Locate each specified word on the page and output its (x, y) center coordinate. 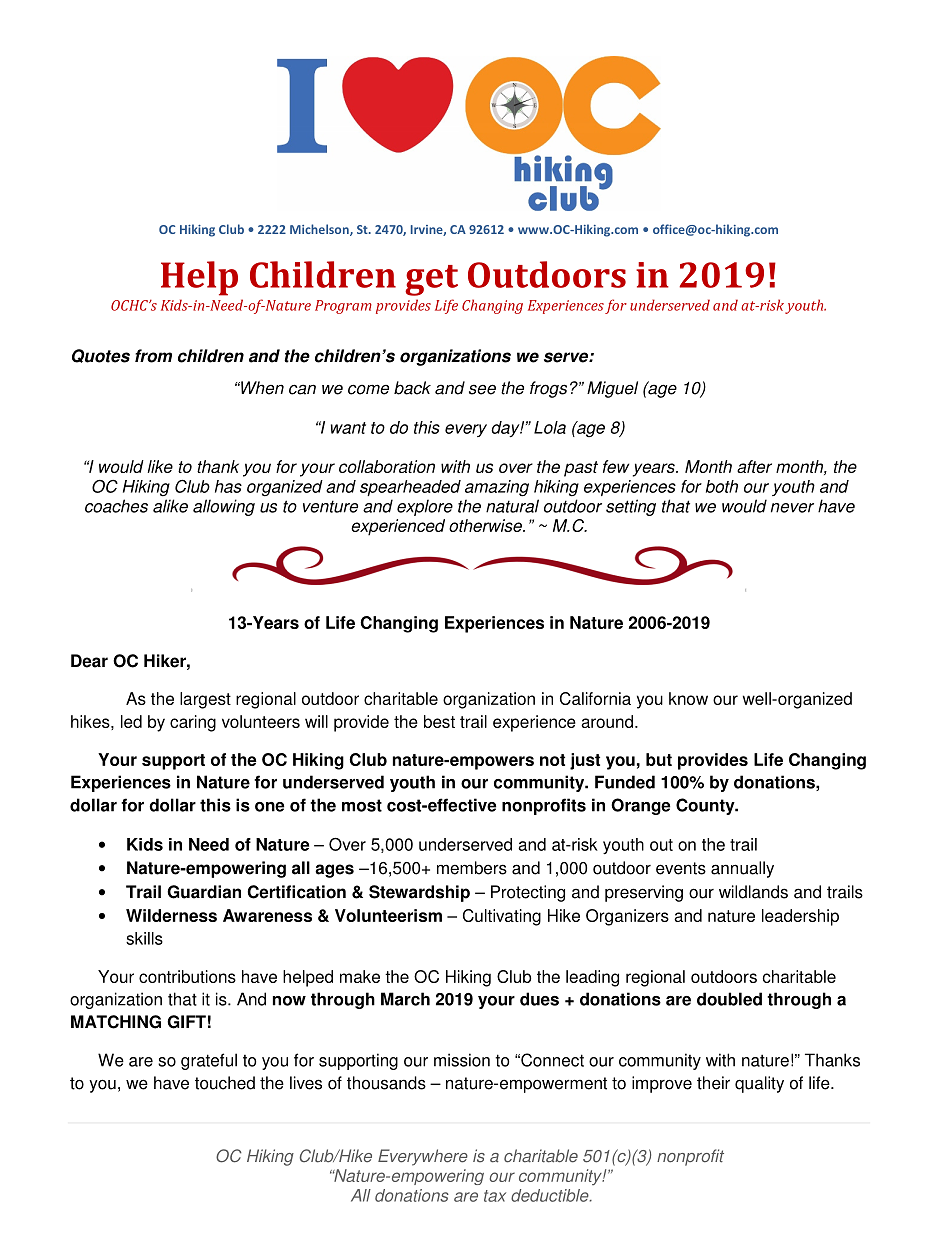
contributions (187, 976)
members (472, 868)
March (405, 999)
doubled (729, 999)
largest (205, 700)
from (153, 356)
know (688, 698)
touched (225, 1083)
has (228, 486)
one (269, 807)
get (431, 280)
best (439, 721)
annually (742, 869)
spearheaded (410, 488)
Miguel (612, 389)
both (722, 486)
